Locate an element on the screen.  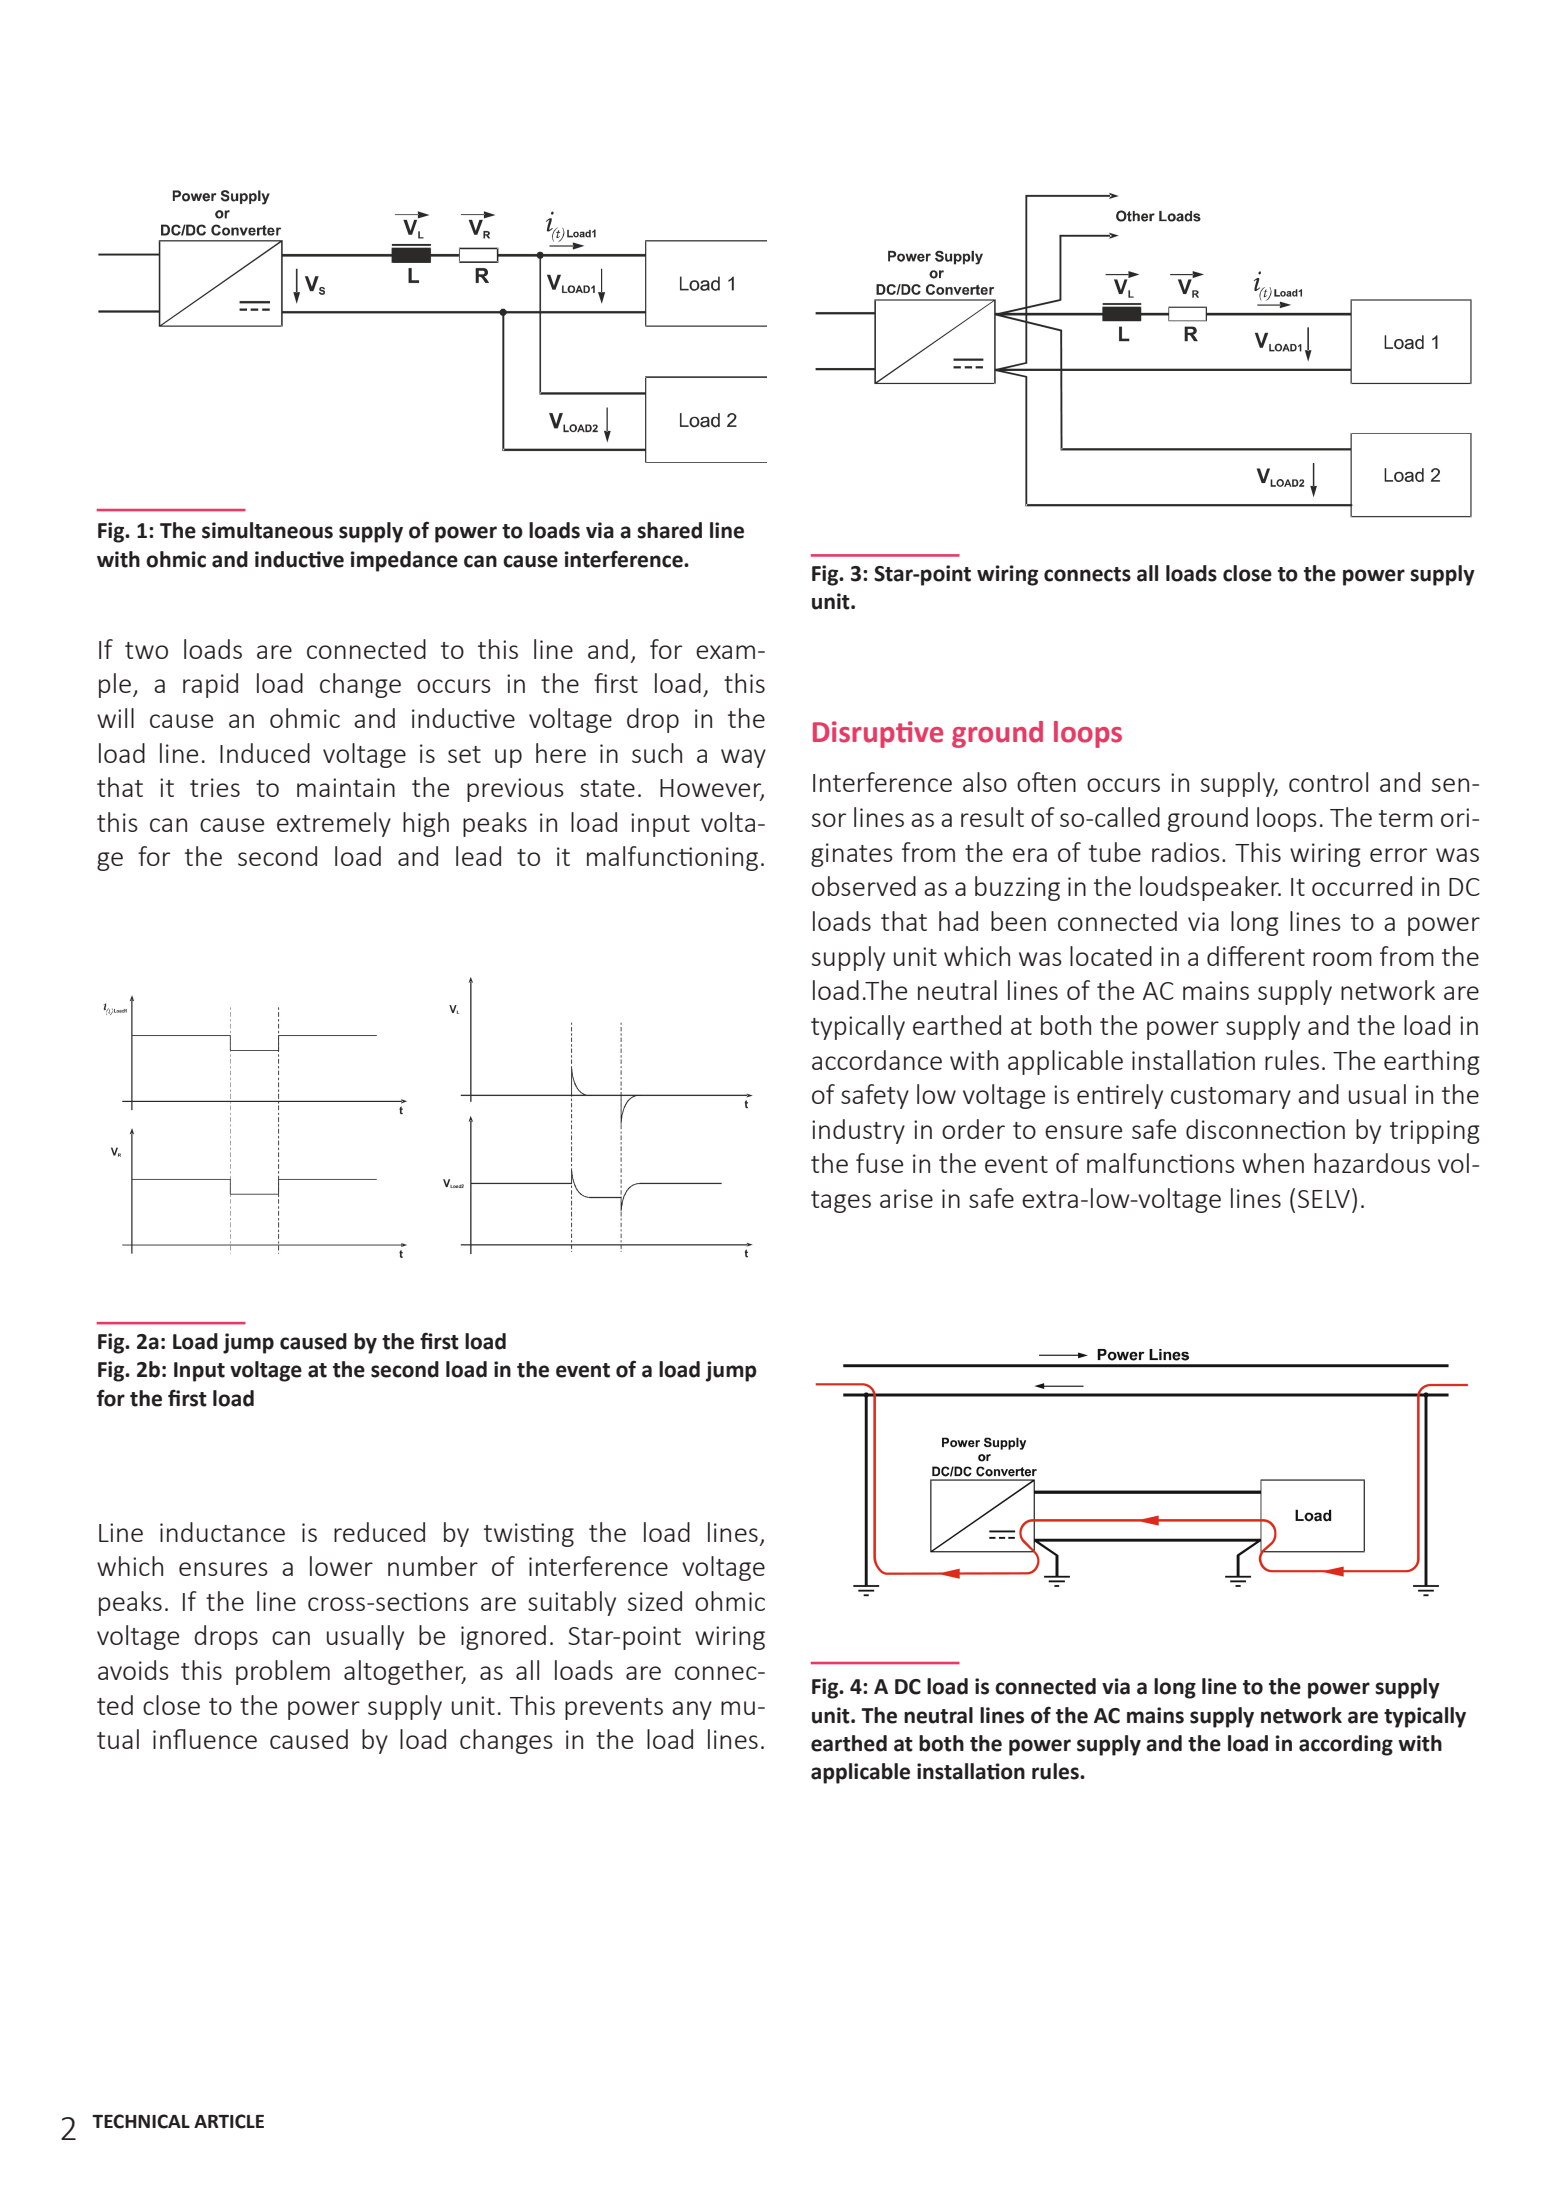
ARTICLE is located at coordinates (229, 2121).
